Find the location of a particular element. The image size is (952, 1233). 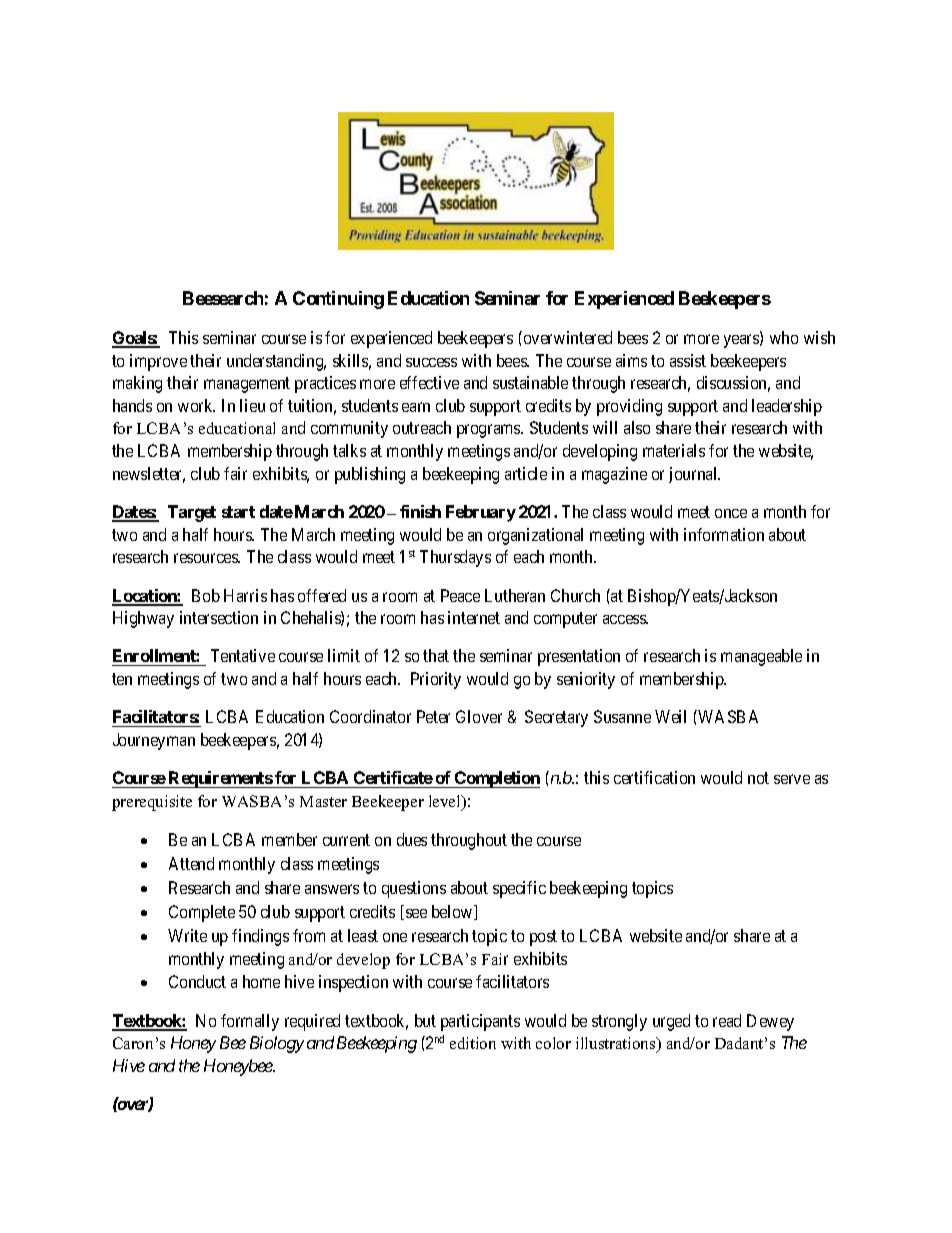

information is located at coordinates (724, 534).
